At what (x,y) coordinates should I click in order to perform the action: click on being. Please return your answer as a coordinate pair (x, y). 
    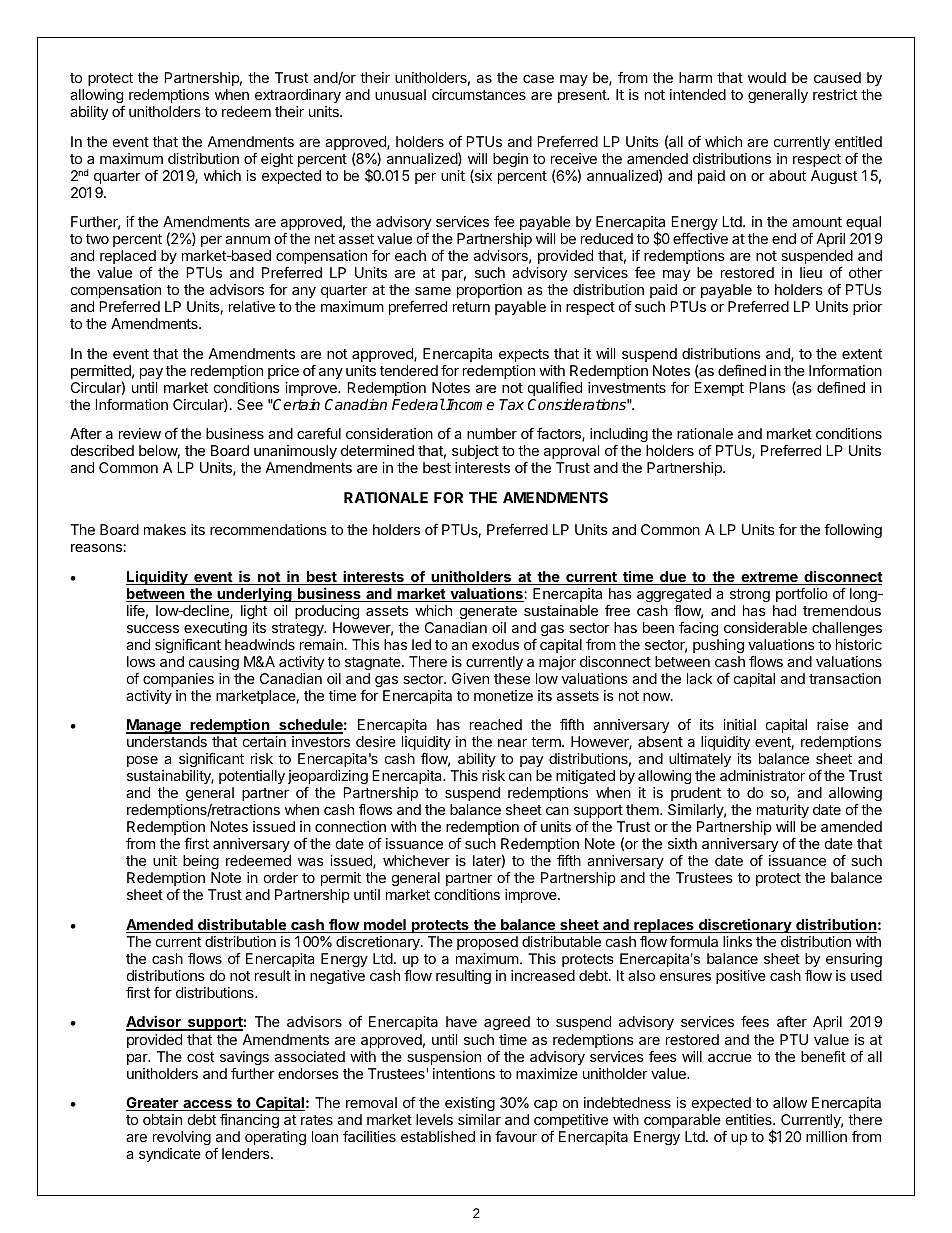
    Looking at the image, I should click on (201, 864).
